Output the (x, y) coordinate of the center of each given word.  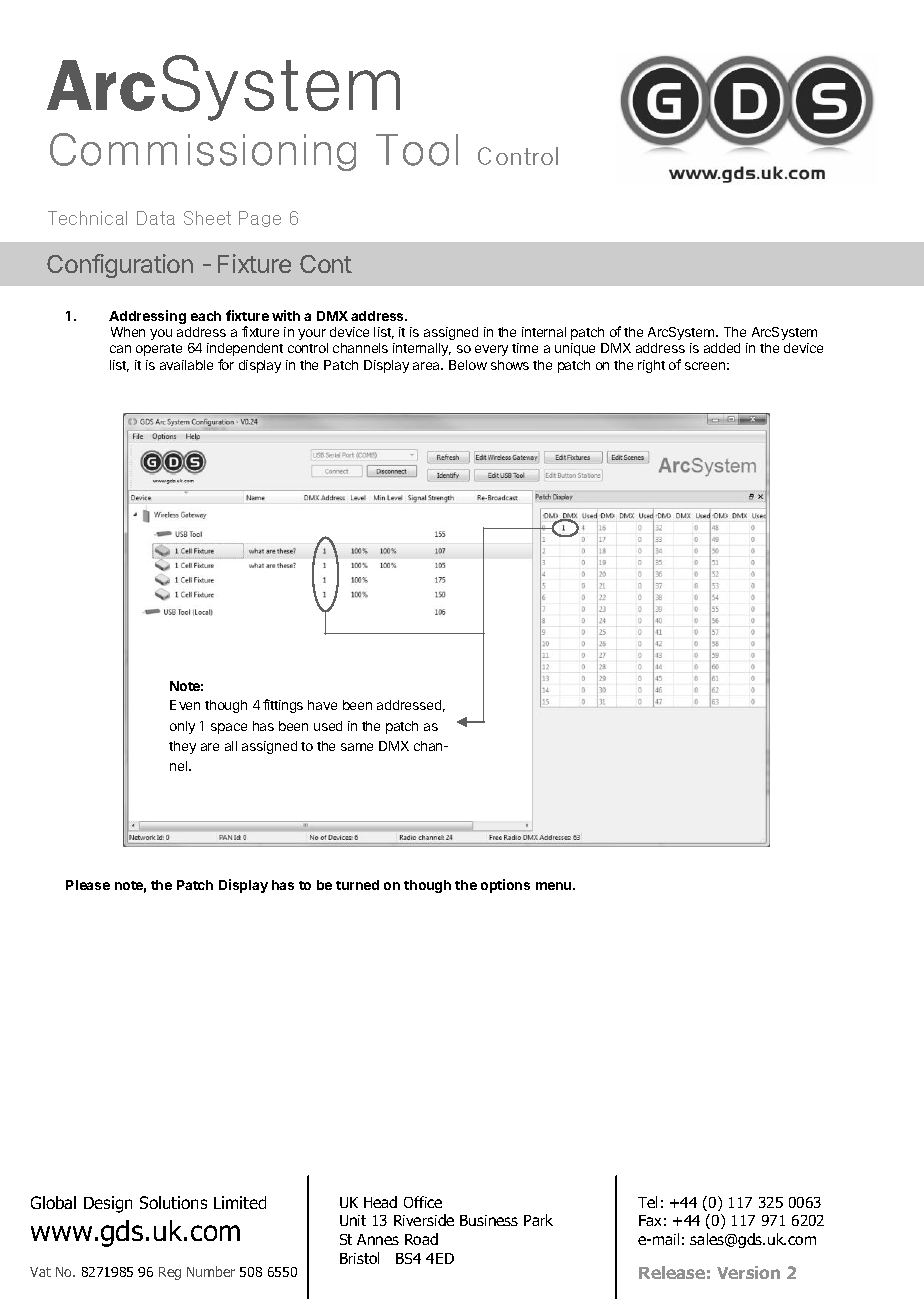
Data (156, 218)
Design (108, 1204)
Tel (647, 1202)
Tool (417, 150)
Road (421, 1239)
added (722, 348)
